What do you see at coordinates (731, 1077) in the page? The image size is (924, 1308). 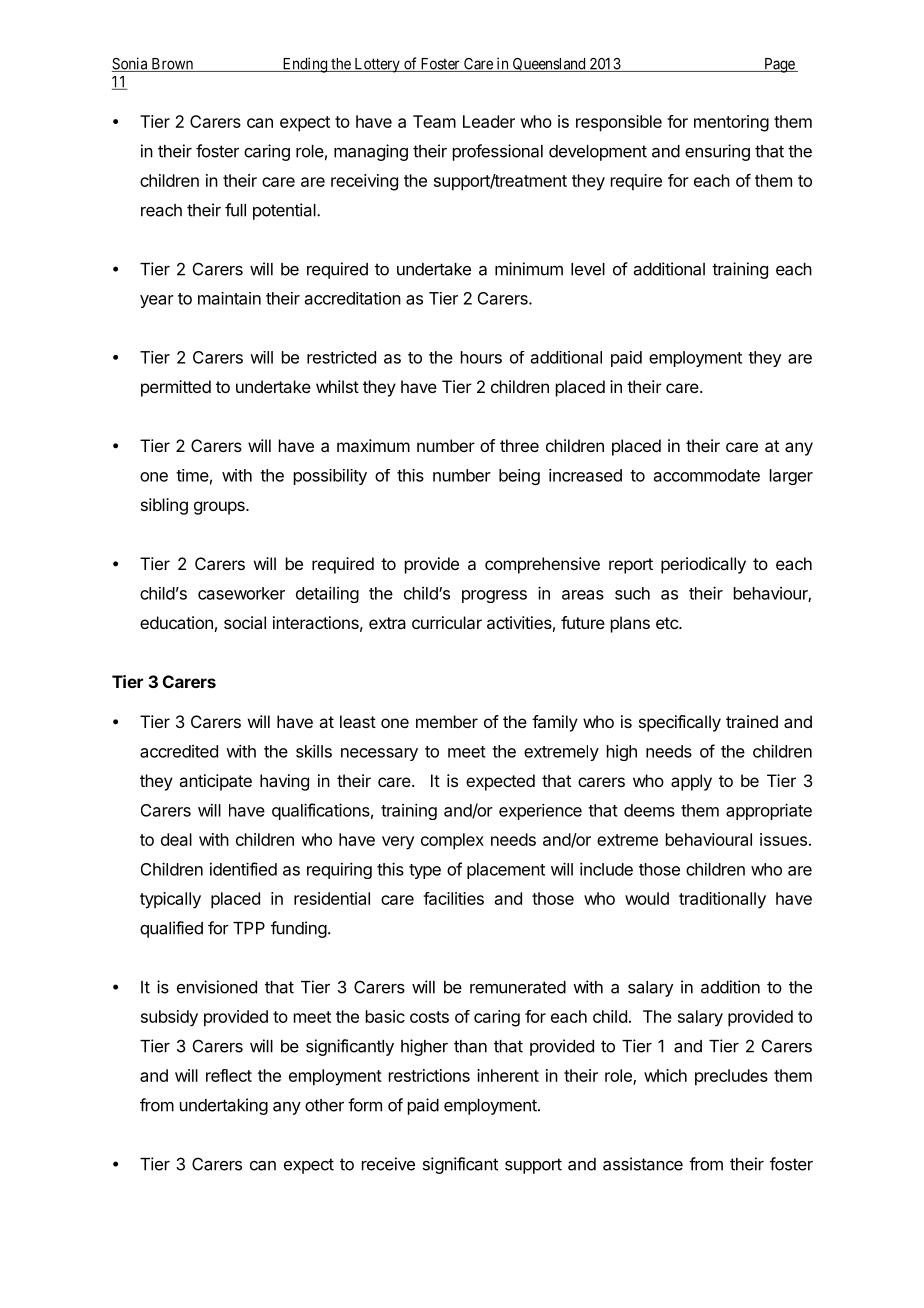 I see `precludes` at bounding box center [731, 1077].
